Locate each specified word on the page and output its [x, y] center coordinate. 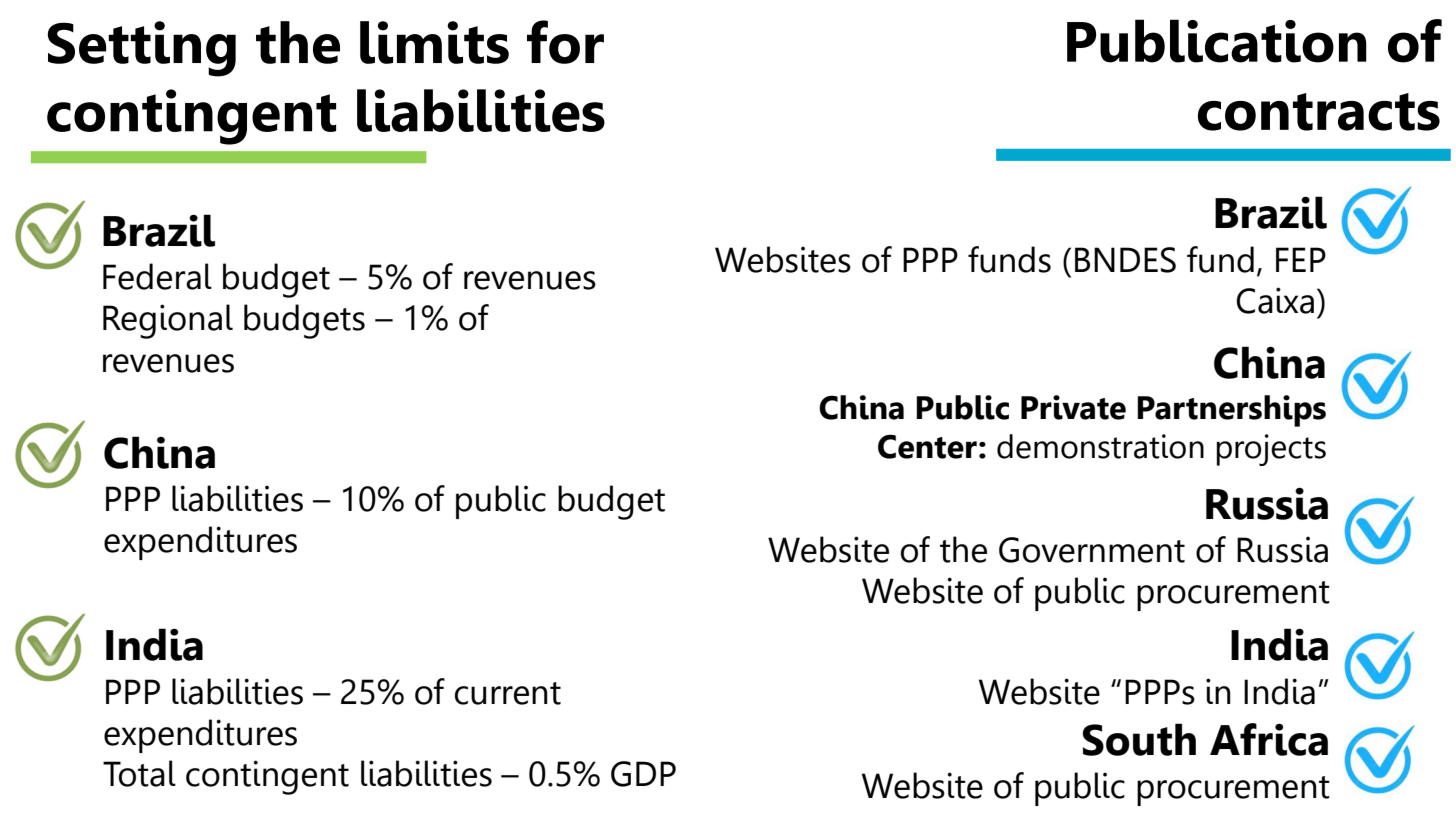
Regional [168, 321]
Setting [142, 49]
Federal [157, 276]
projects [1271, 450]
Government [1092, 550]
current [508, 693]
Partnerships [1231, 411]
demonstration [1100, 446]
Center [927, 446]
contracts [1319, 112]
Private [1073, 407]
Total [139, 773]
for [565, 42]
